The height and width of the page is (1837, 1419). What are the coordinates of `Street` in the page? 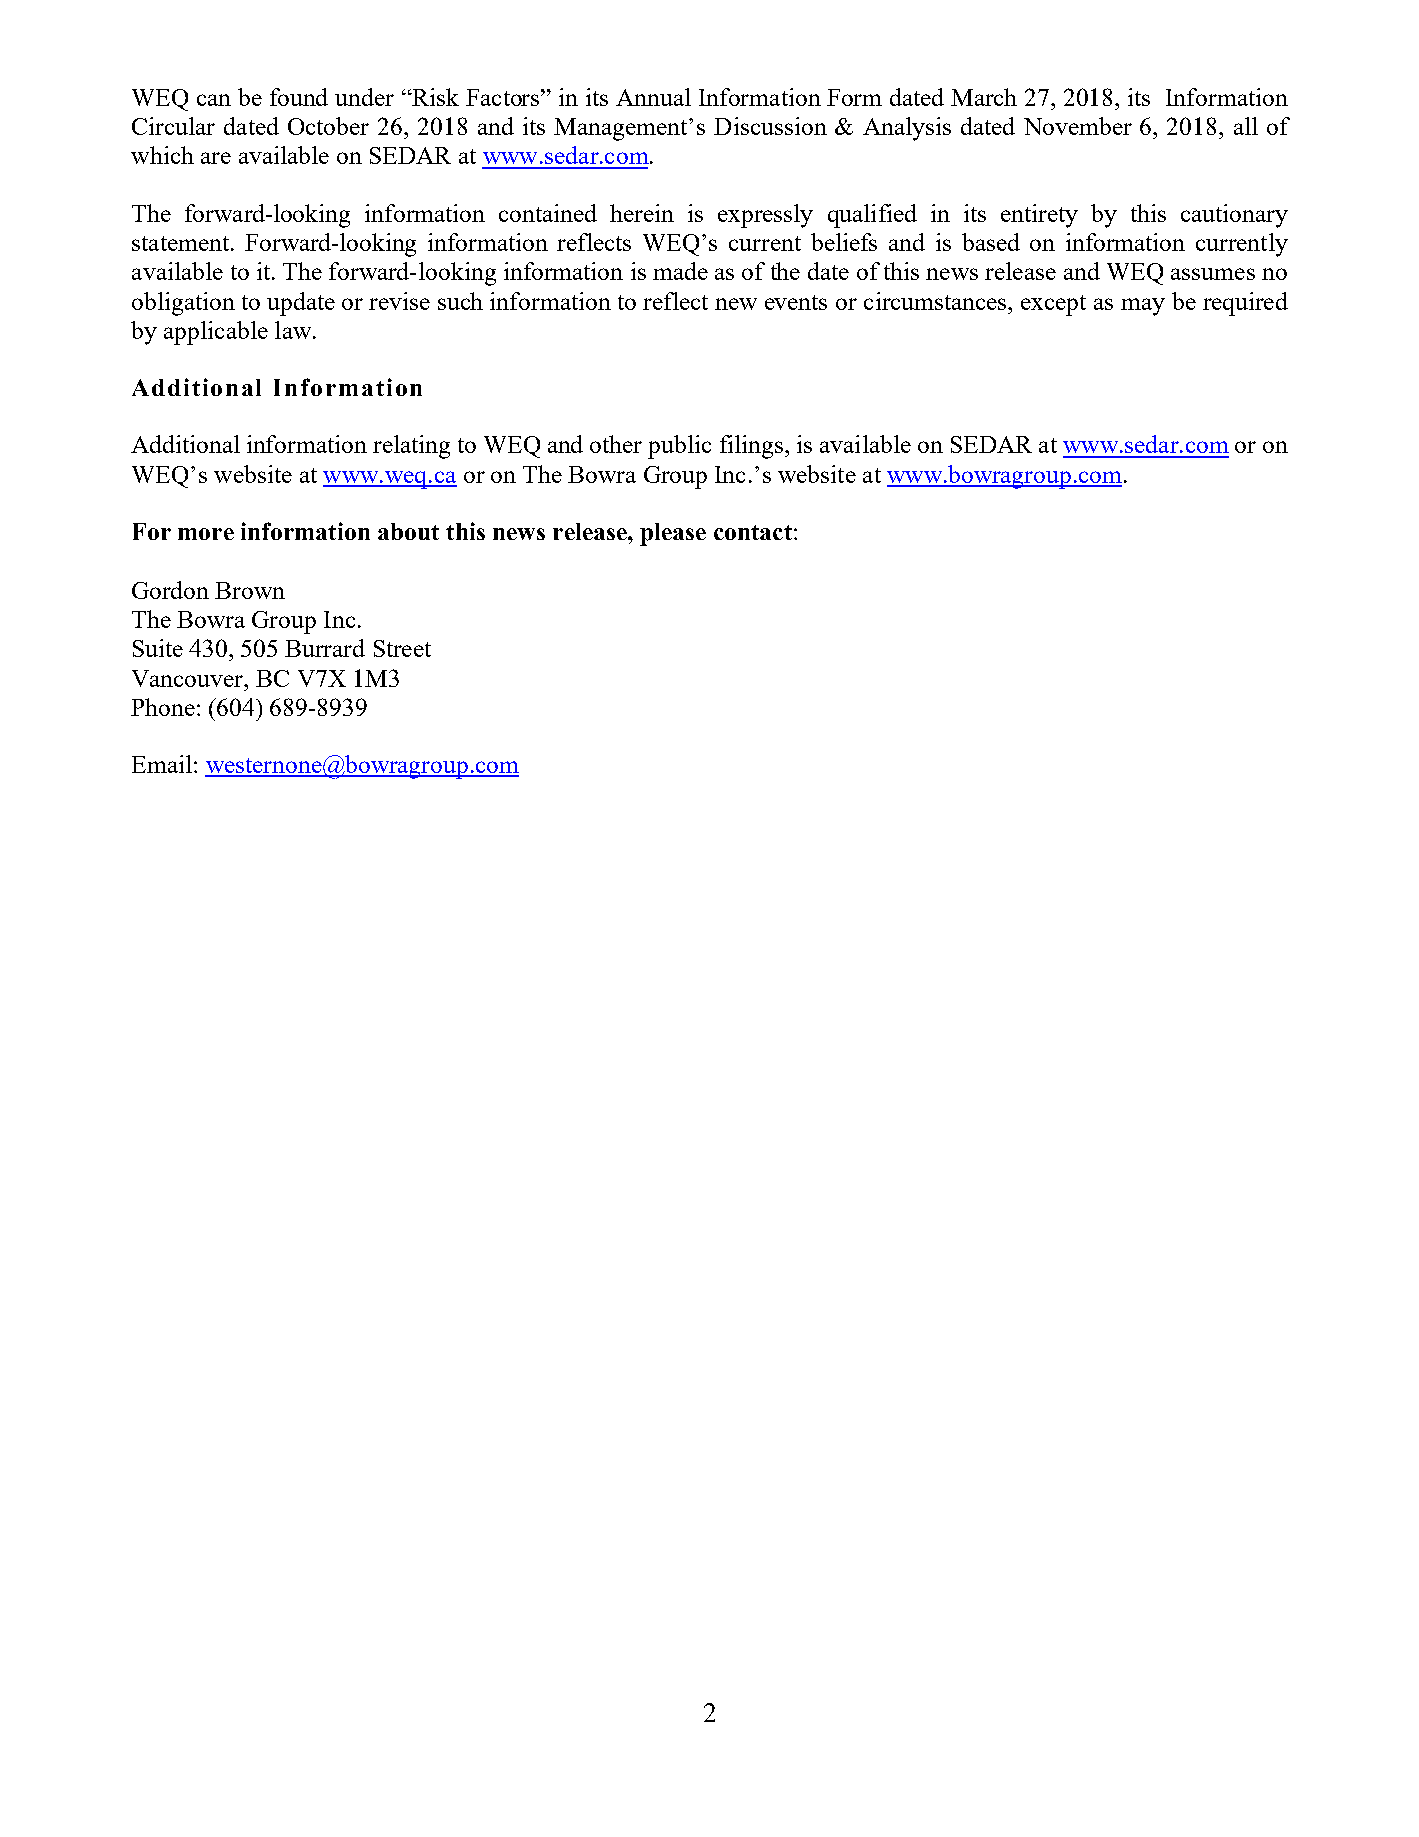 It's located at (402, 648).
